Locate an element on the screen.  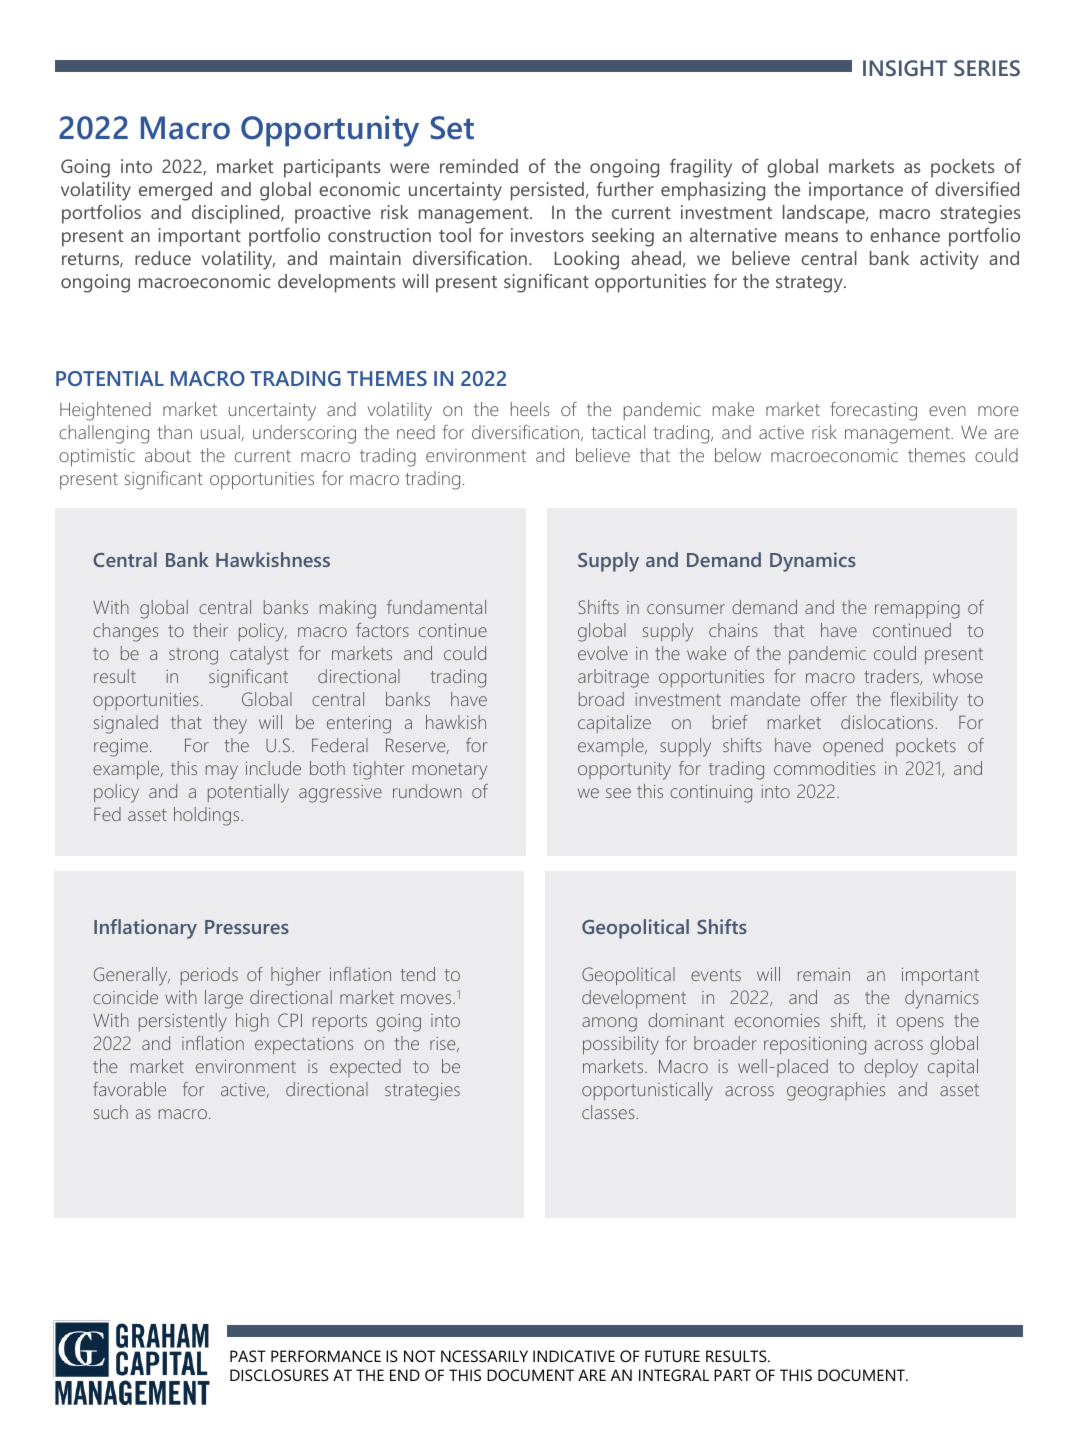
about is located at coordinates (168, 455).
